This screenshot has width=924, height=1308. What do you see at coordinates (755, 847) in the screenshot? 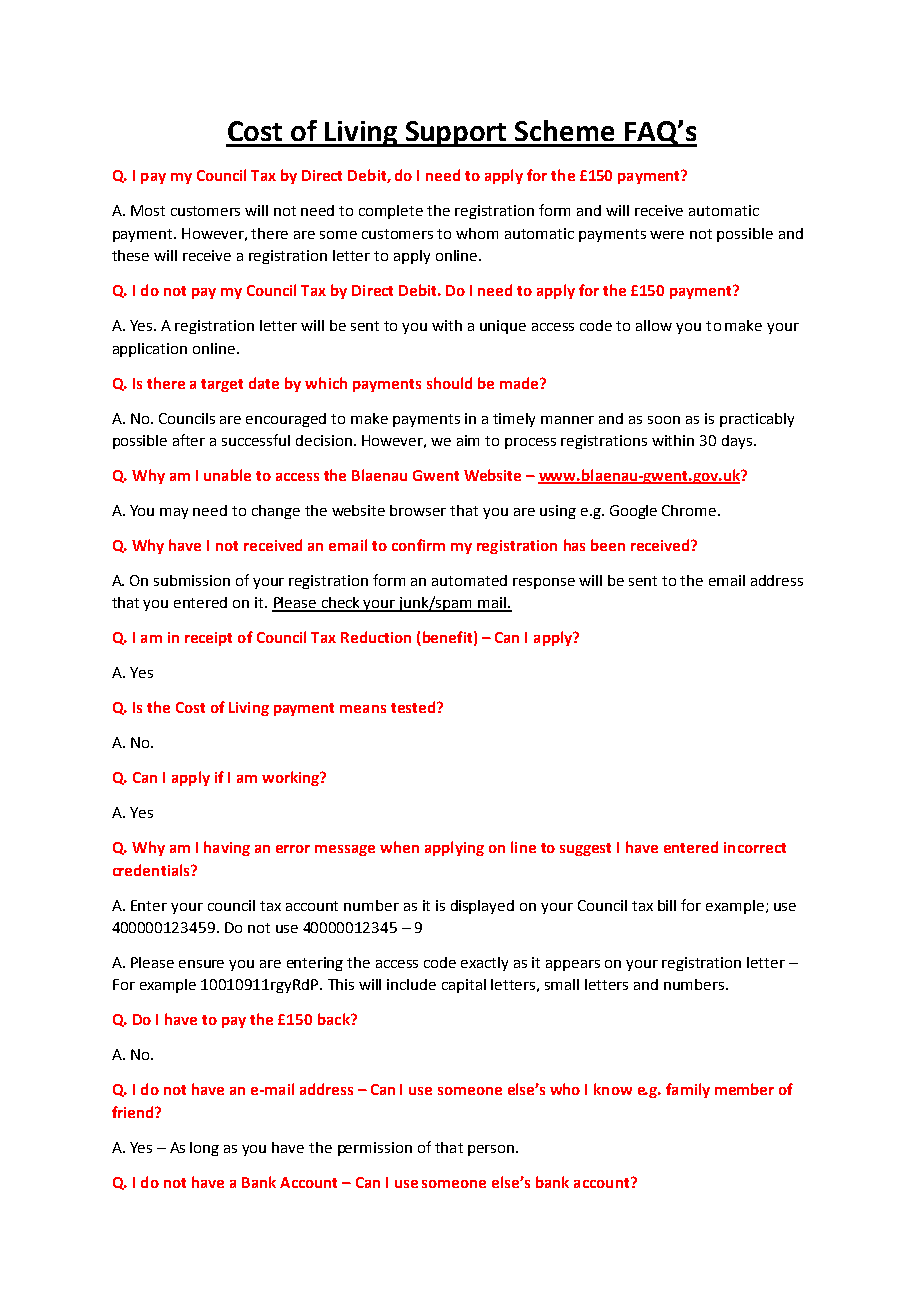
I see `incorrect` at bounding box center [755, 847].
